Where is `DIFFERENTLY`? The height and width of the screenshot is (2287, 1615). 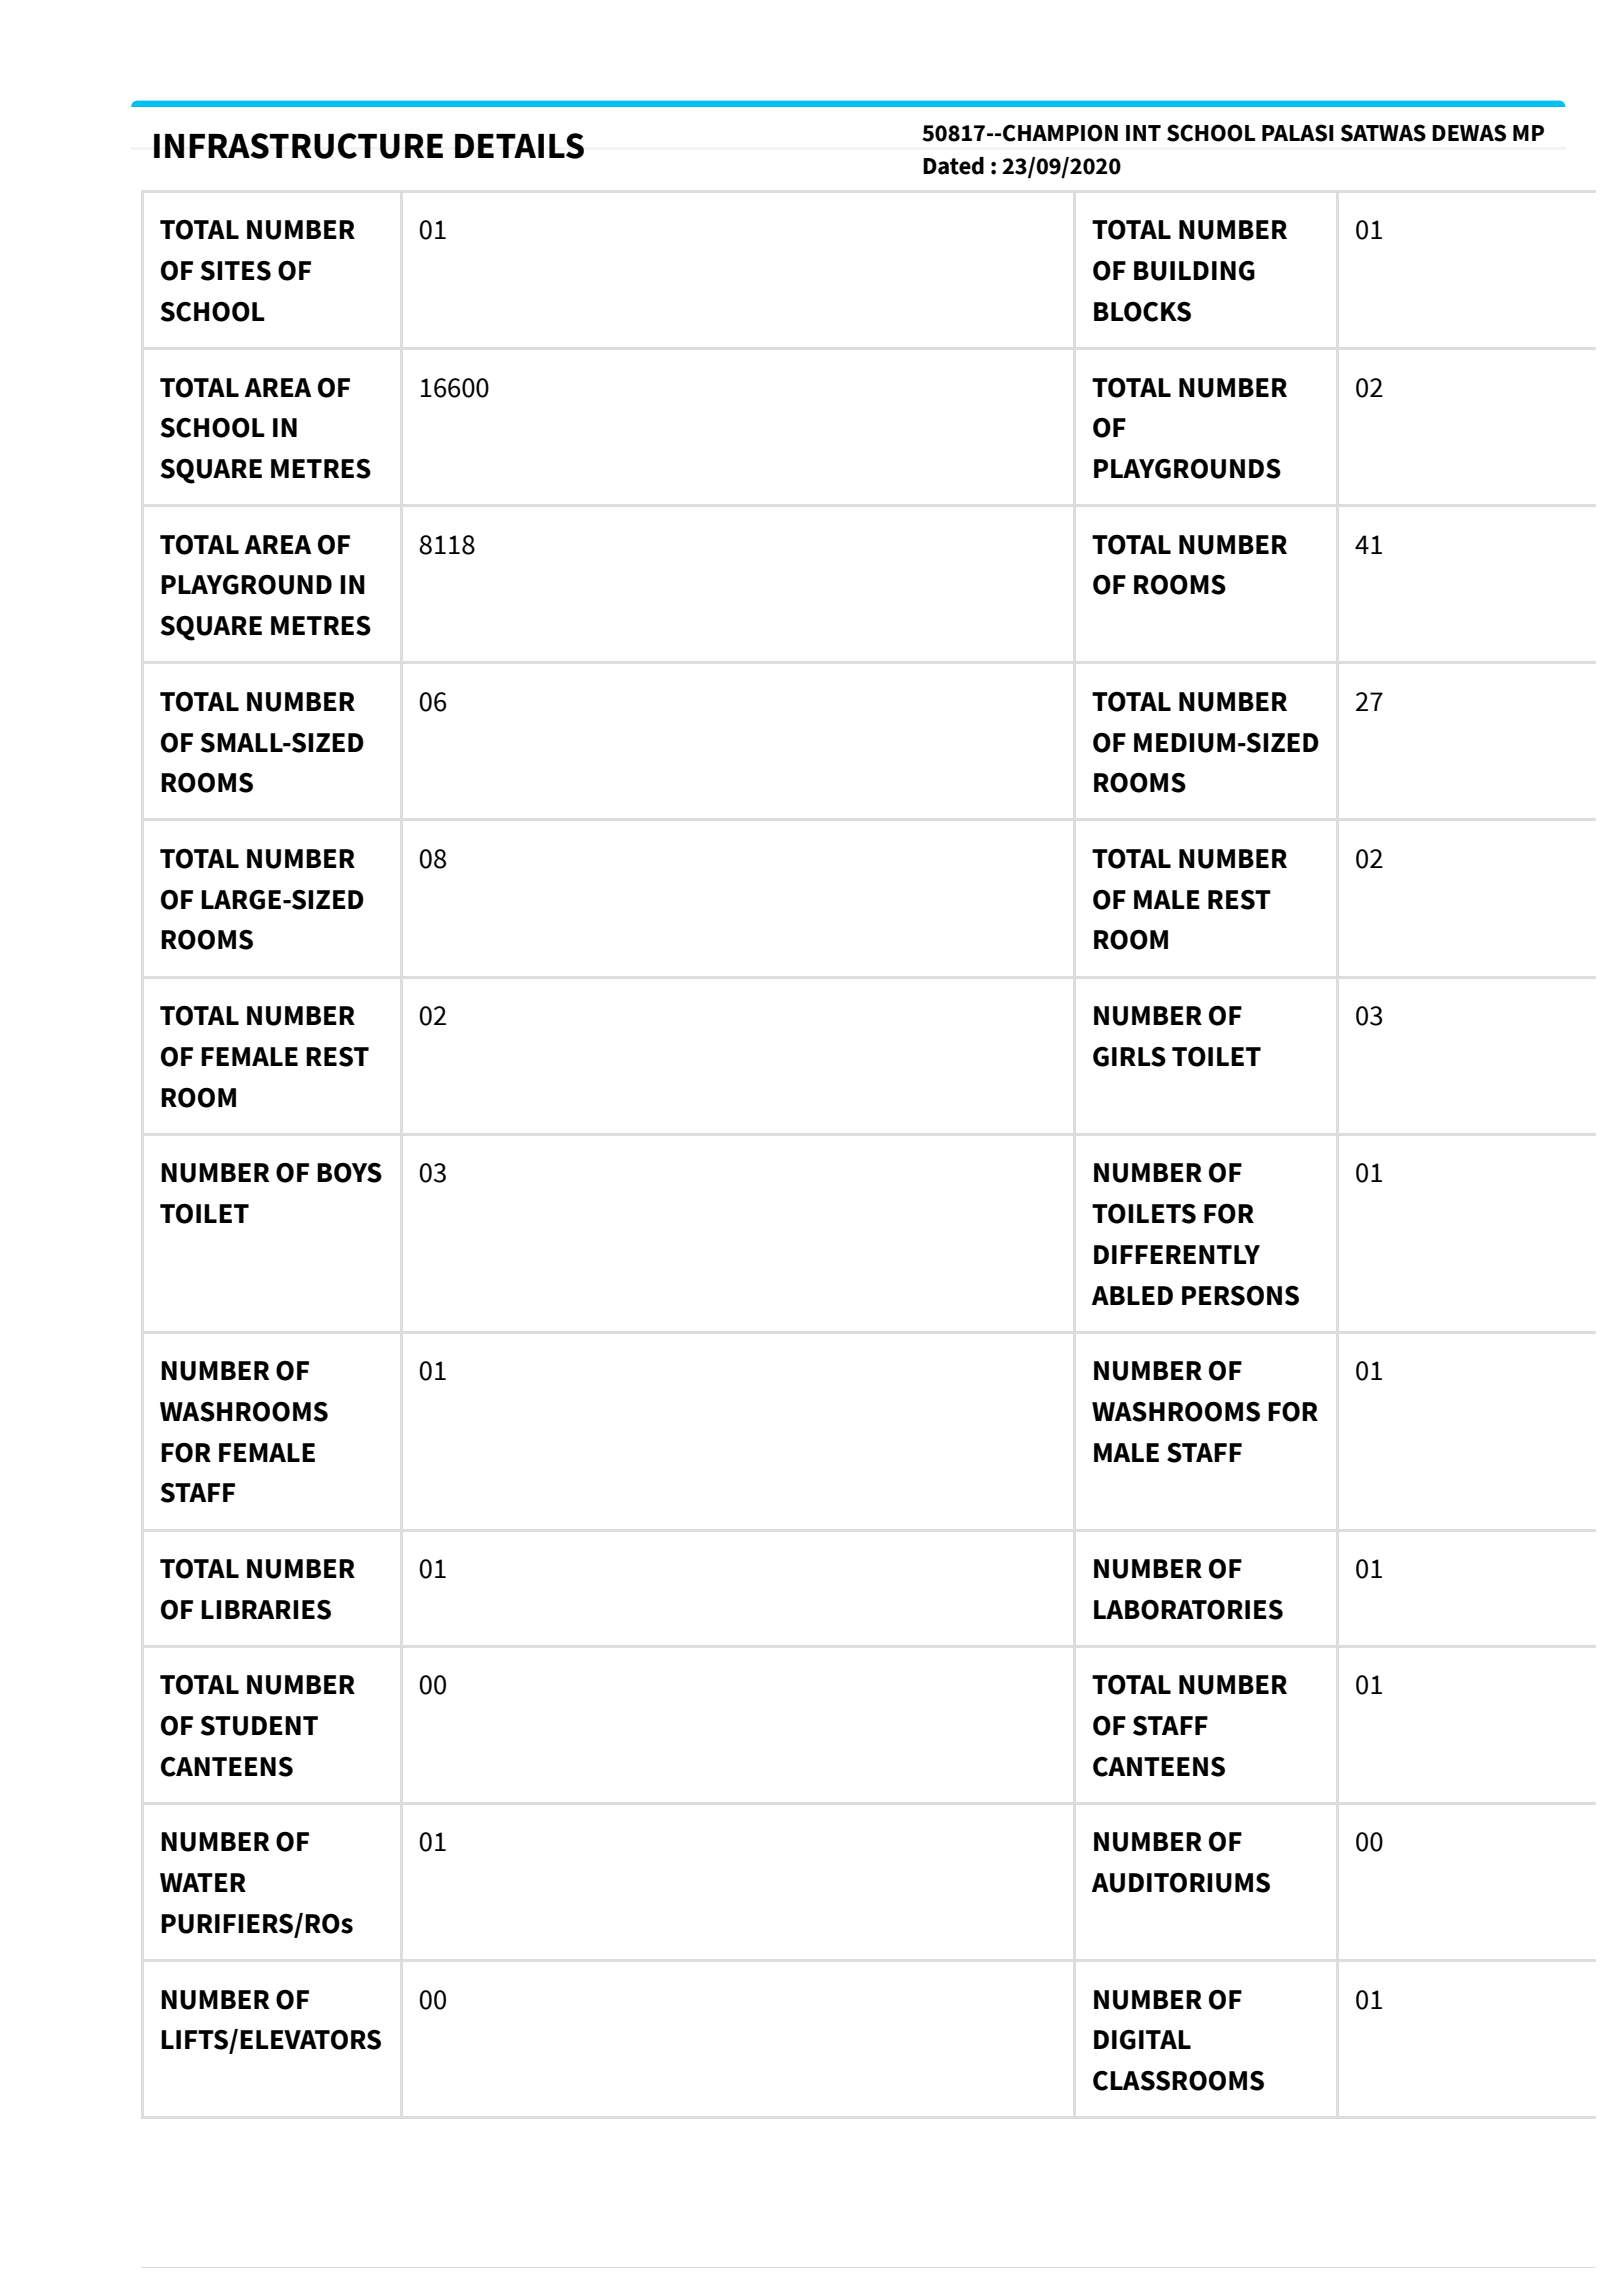 DIFFERENTLY is located at coordinates (1177, 1254).
